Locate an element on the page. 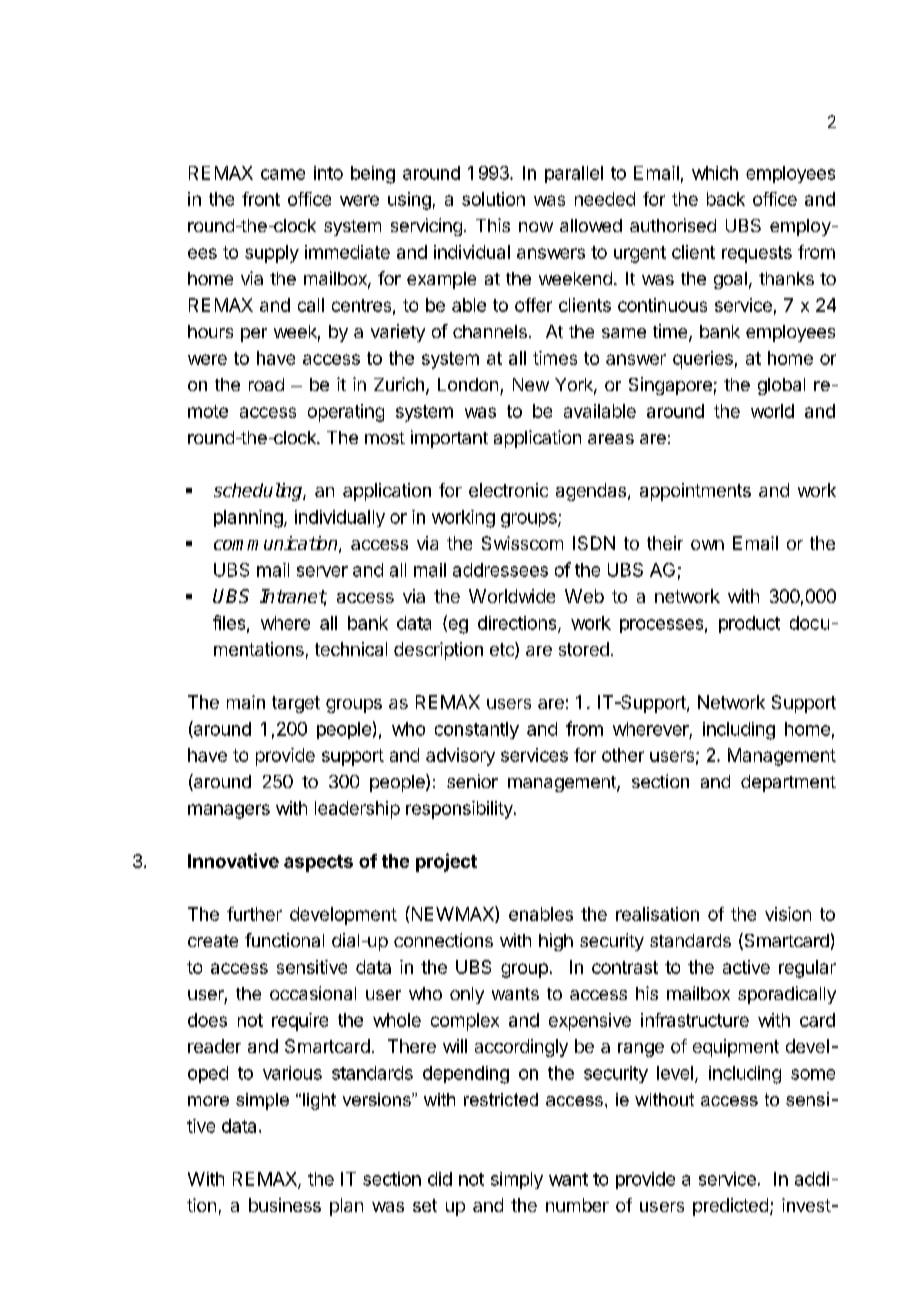  constantly is located at coordinates (477, 730).
